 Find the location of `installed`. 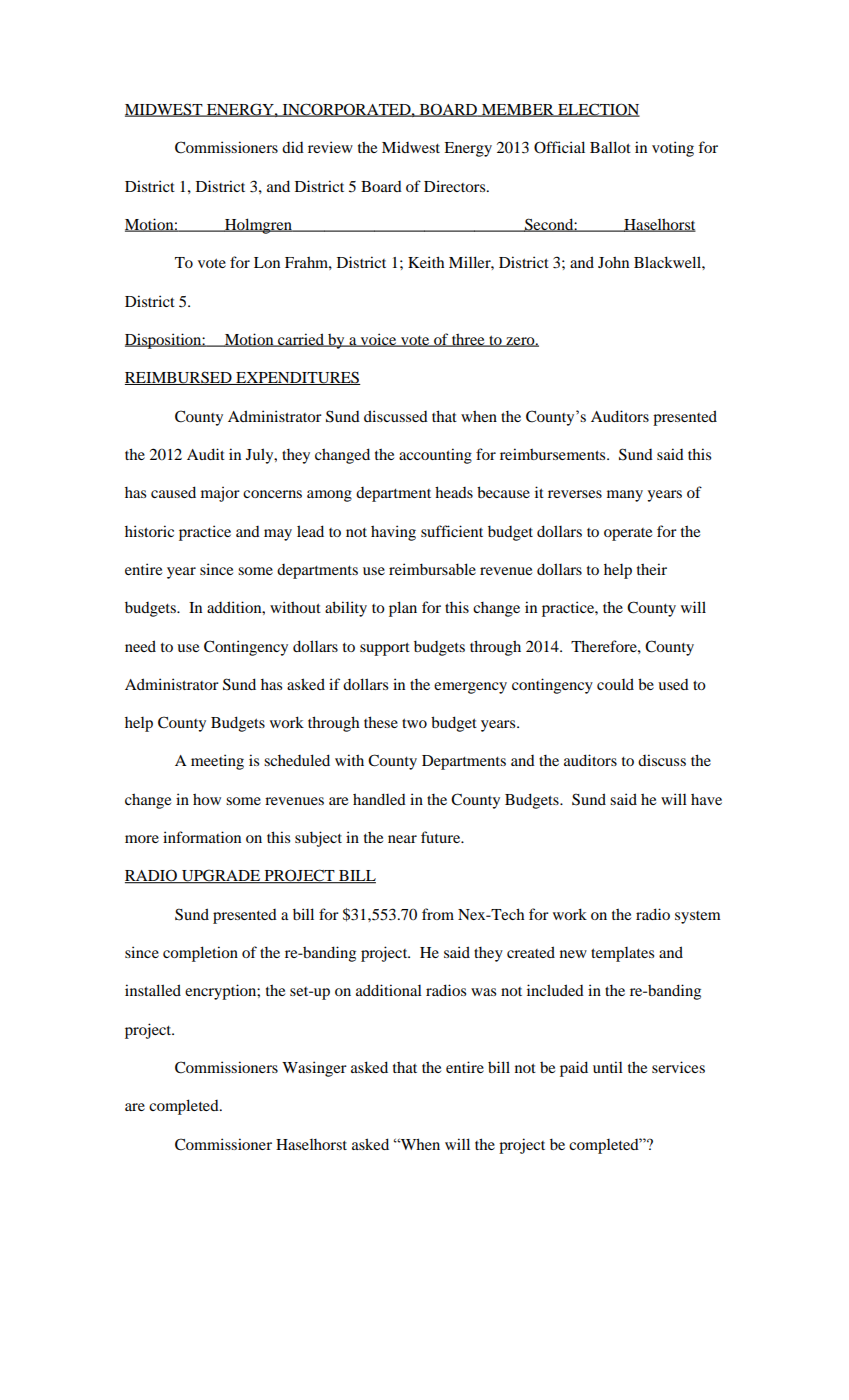

installed is located at coordinates (153, 990).
